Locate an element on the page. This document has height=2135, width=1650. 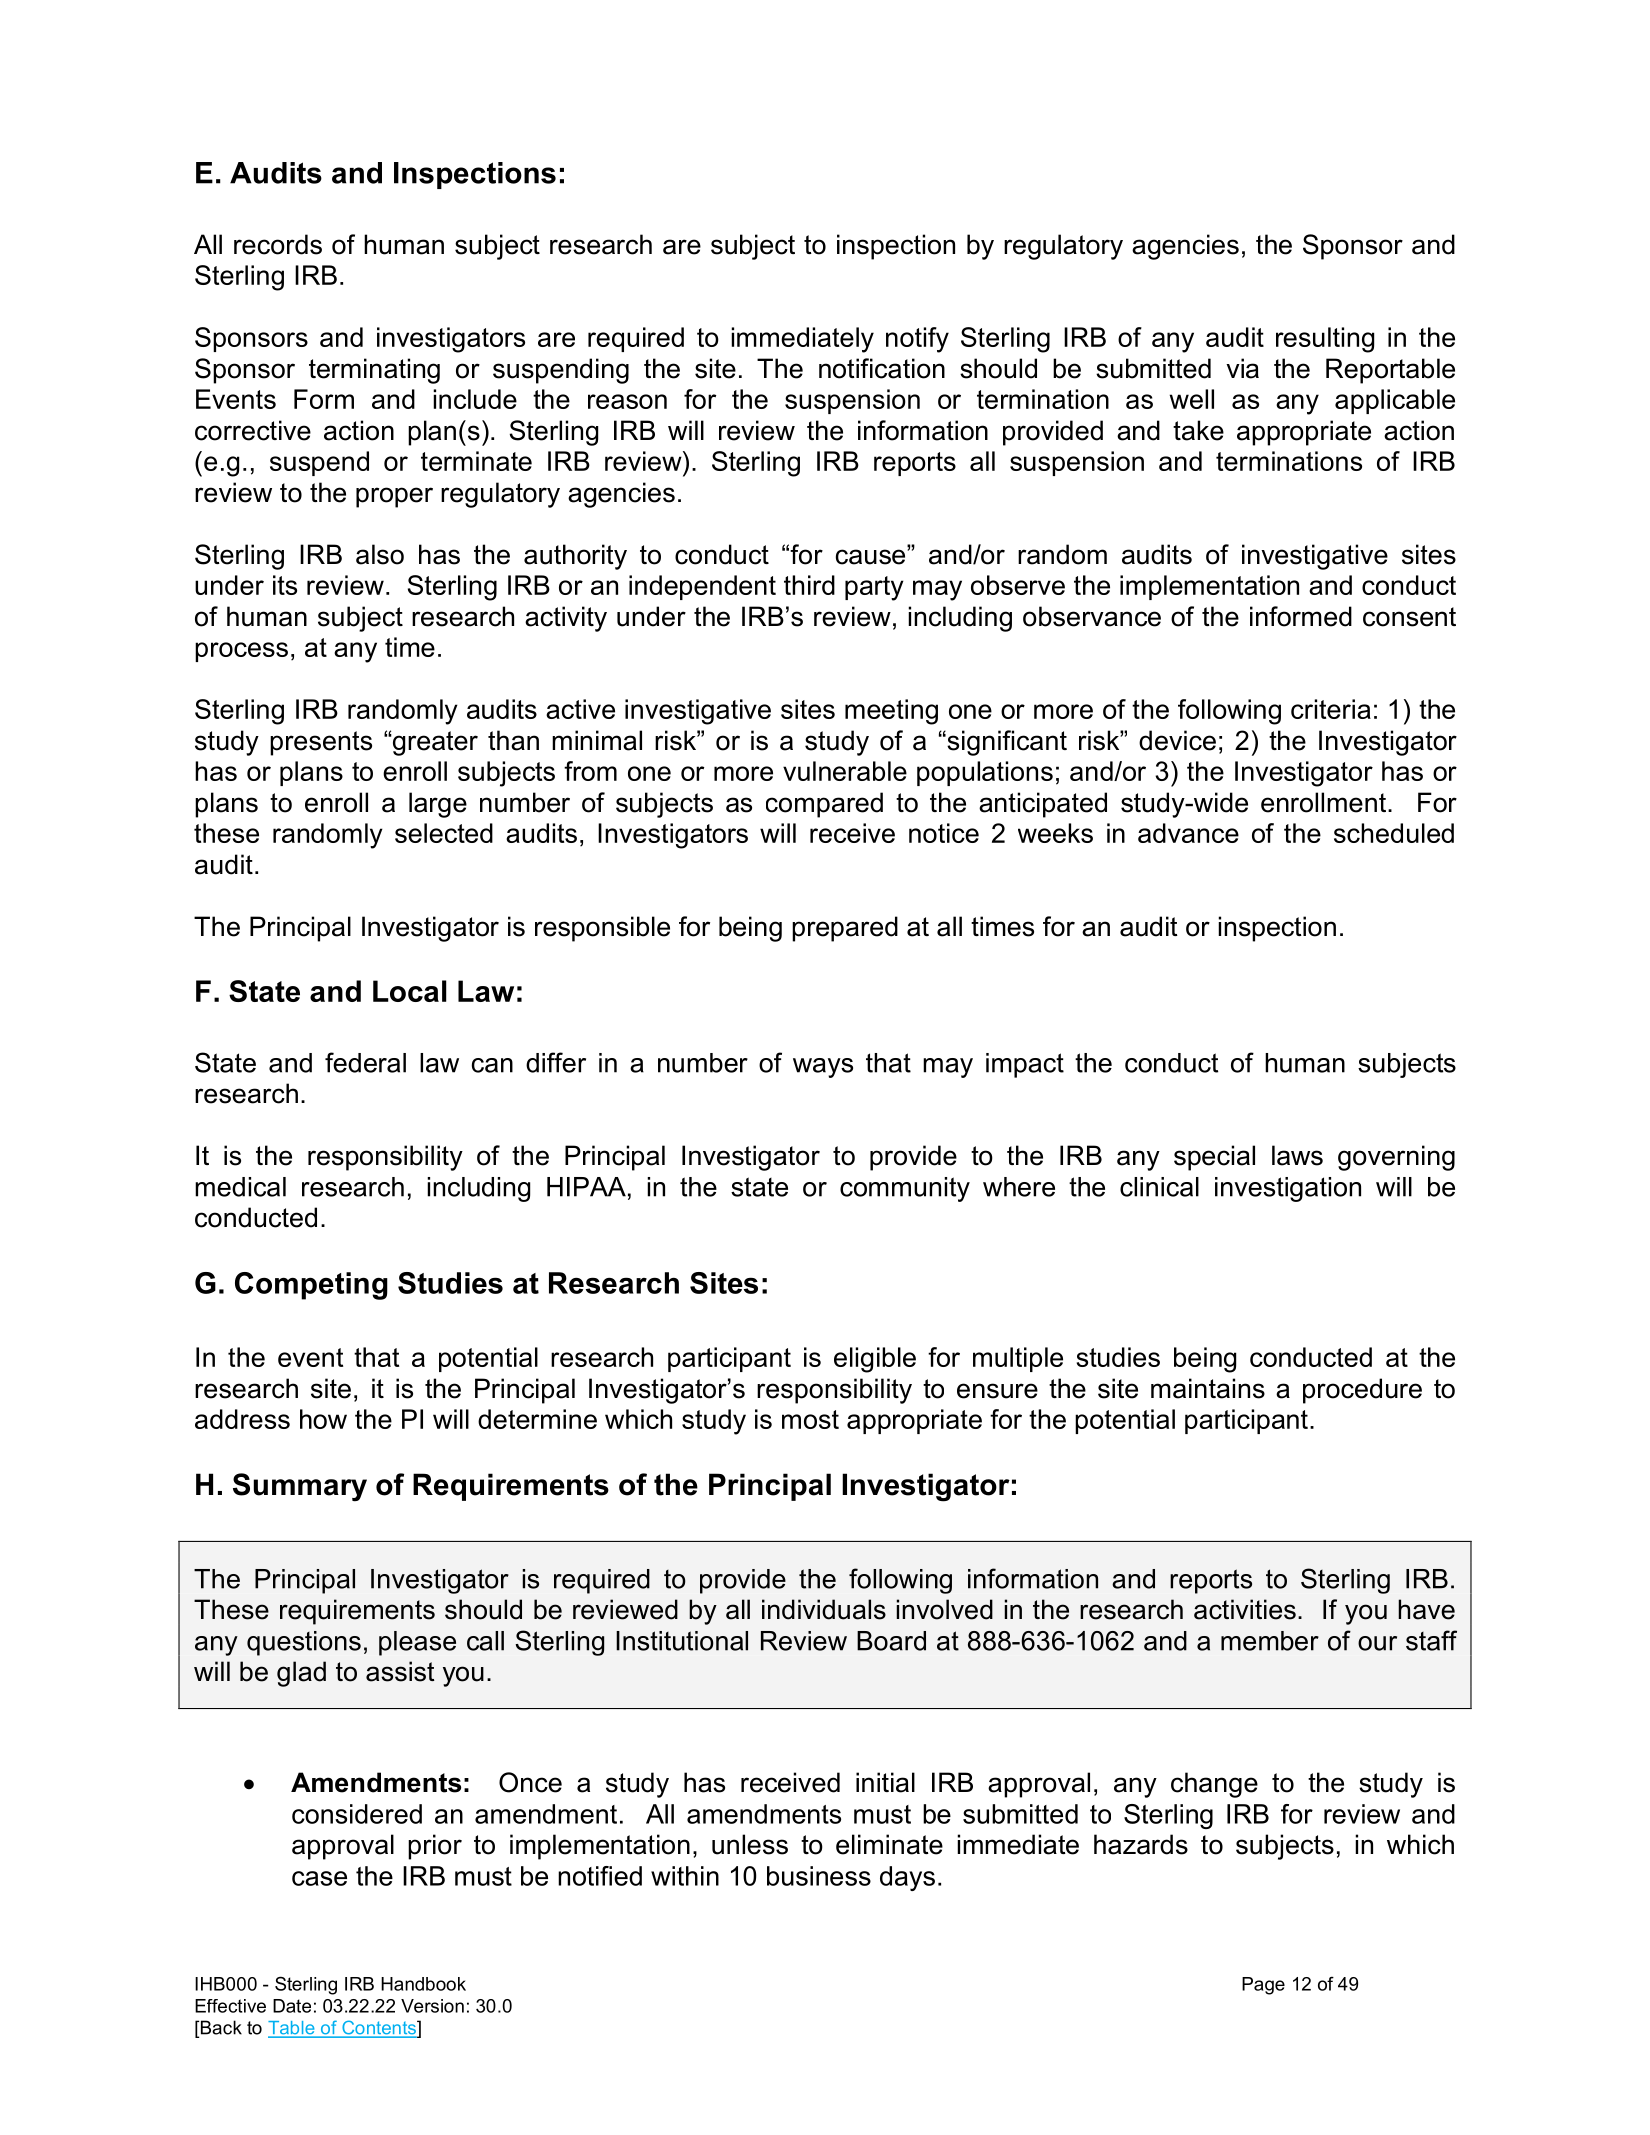
resulting is located at coordinates (1325, 340).
